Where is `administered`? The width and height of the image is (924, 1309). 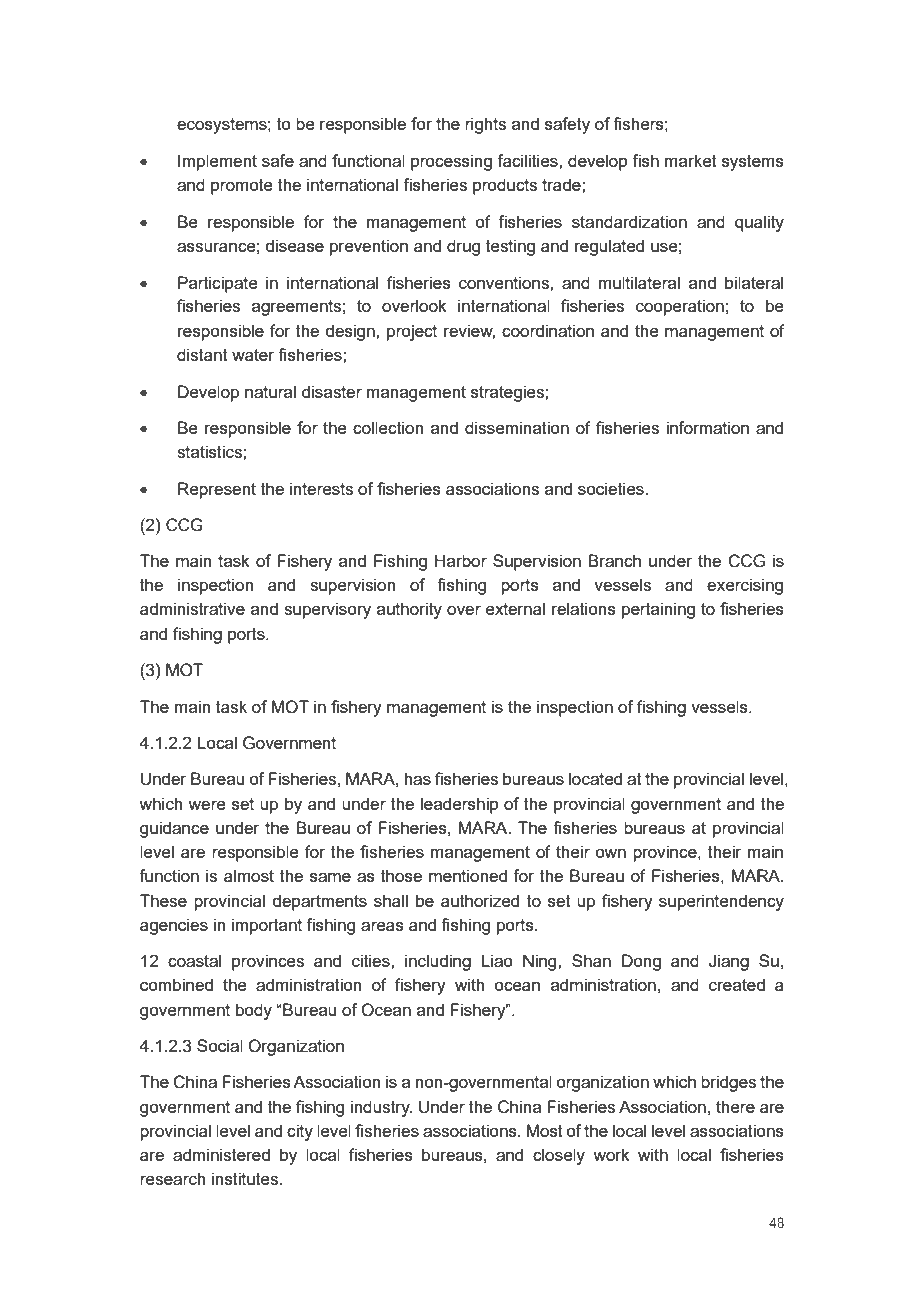
administered is located at coordinates (221, 1154).
